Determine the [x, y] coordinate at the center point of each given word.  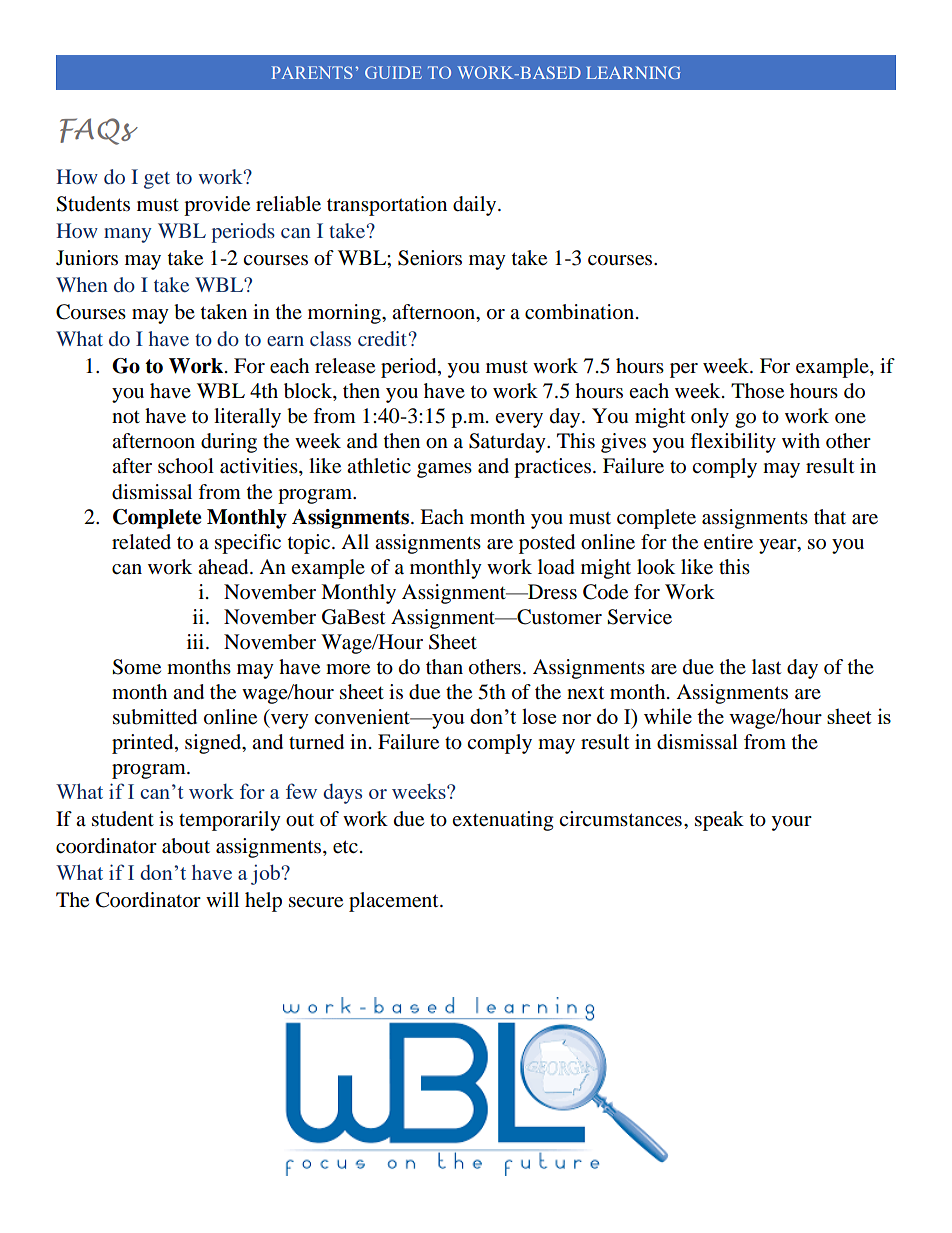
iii [197, 641]
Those [757, 391]
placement [395, 902]
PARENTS [312, 72]
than [444, 667]
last [766, 667]
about [186, 846]
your [791, 823]
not [126, 417]
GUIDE [393, 72]
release [345, 366]
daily [476, 206]
